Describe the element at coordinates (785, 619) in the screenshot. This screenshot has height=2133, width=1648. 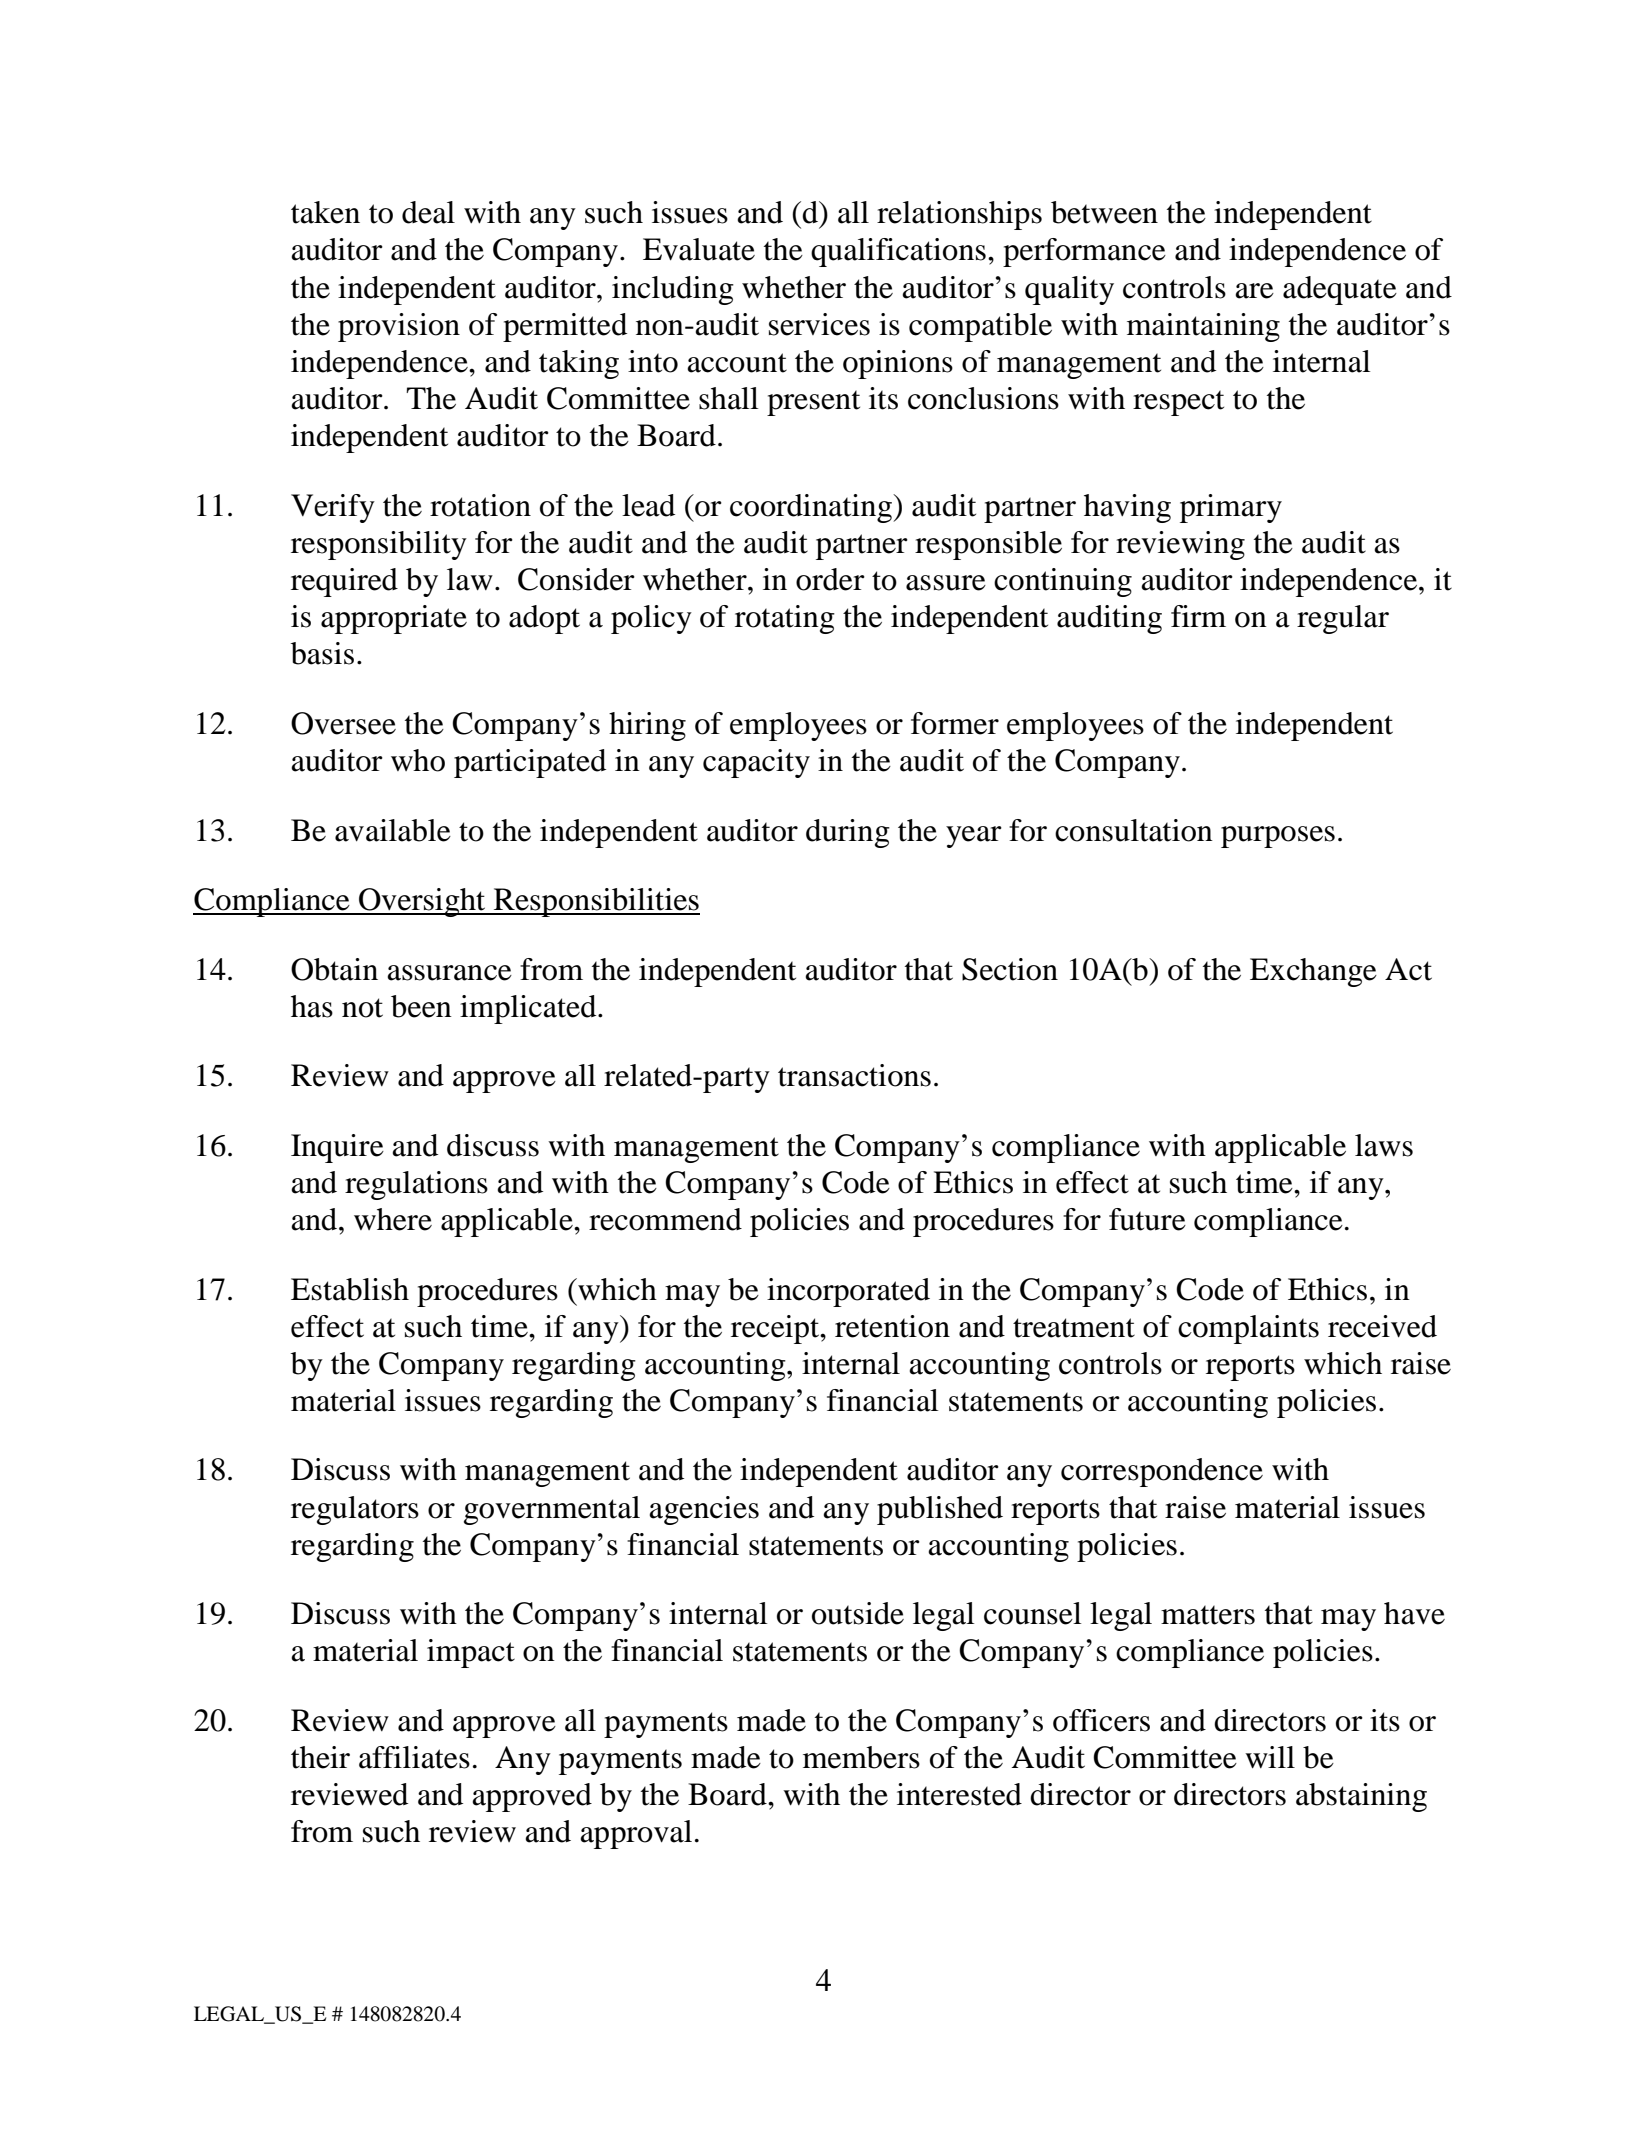
I see `rotating` at that location.
